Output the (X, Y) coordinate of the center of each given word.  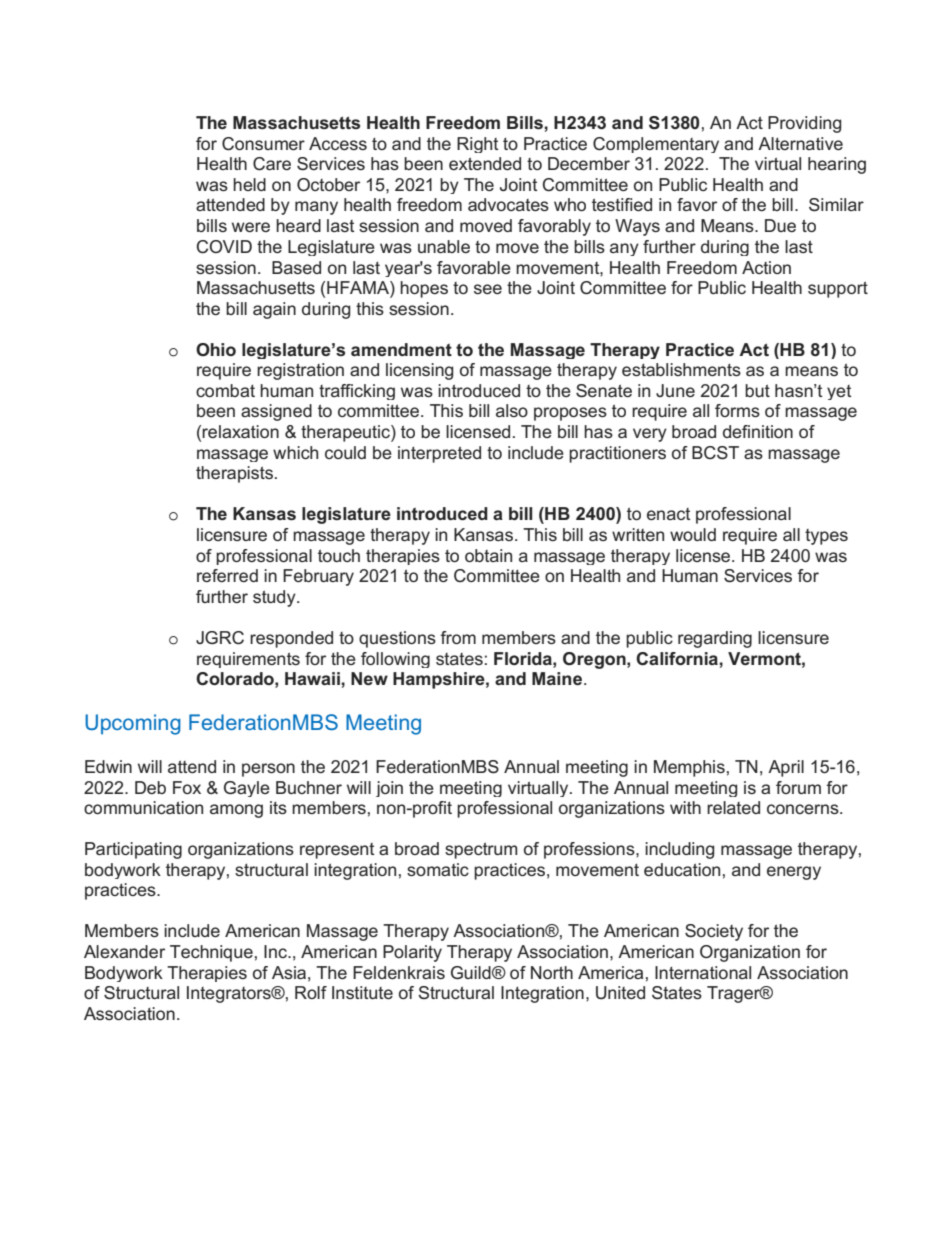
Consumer (263, 144)
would (693, 534)
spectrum (481, 850)
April (786, 768)
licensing (419, 371)
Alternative (800, 143)
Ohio (216, 349)
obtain (488, 555)
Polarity (412, 953)
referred (227, 575)
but (757, 390)
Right (477, 145)
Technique (211, 953)
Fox (187, 787)
